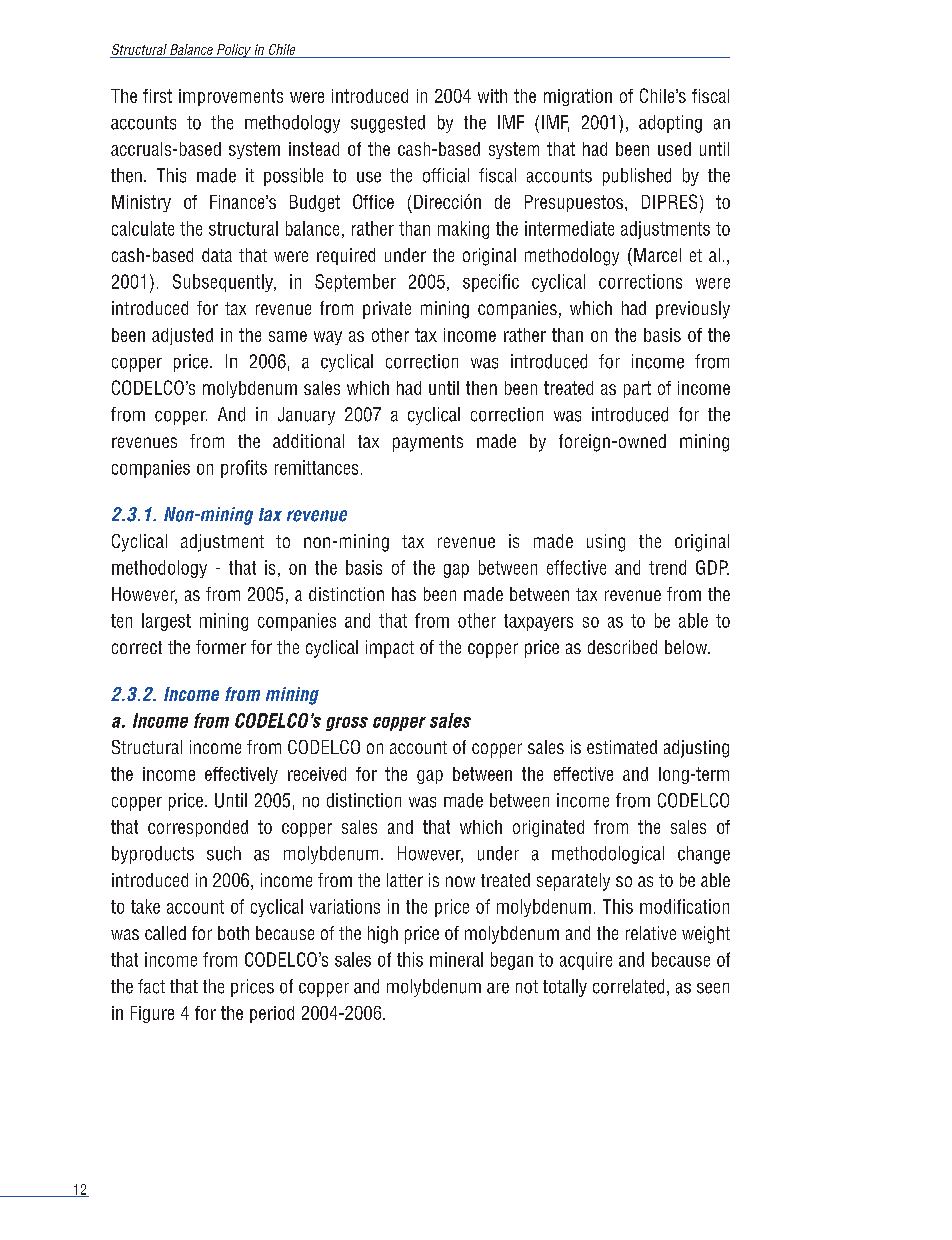 The width and height of the page is (952, 1240). I want to click on mineral, so click(456, 959).
